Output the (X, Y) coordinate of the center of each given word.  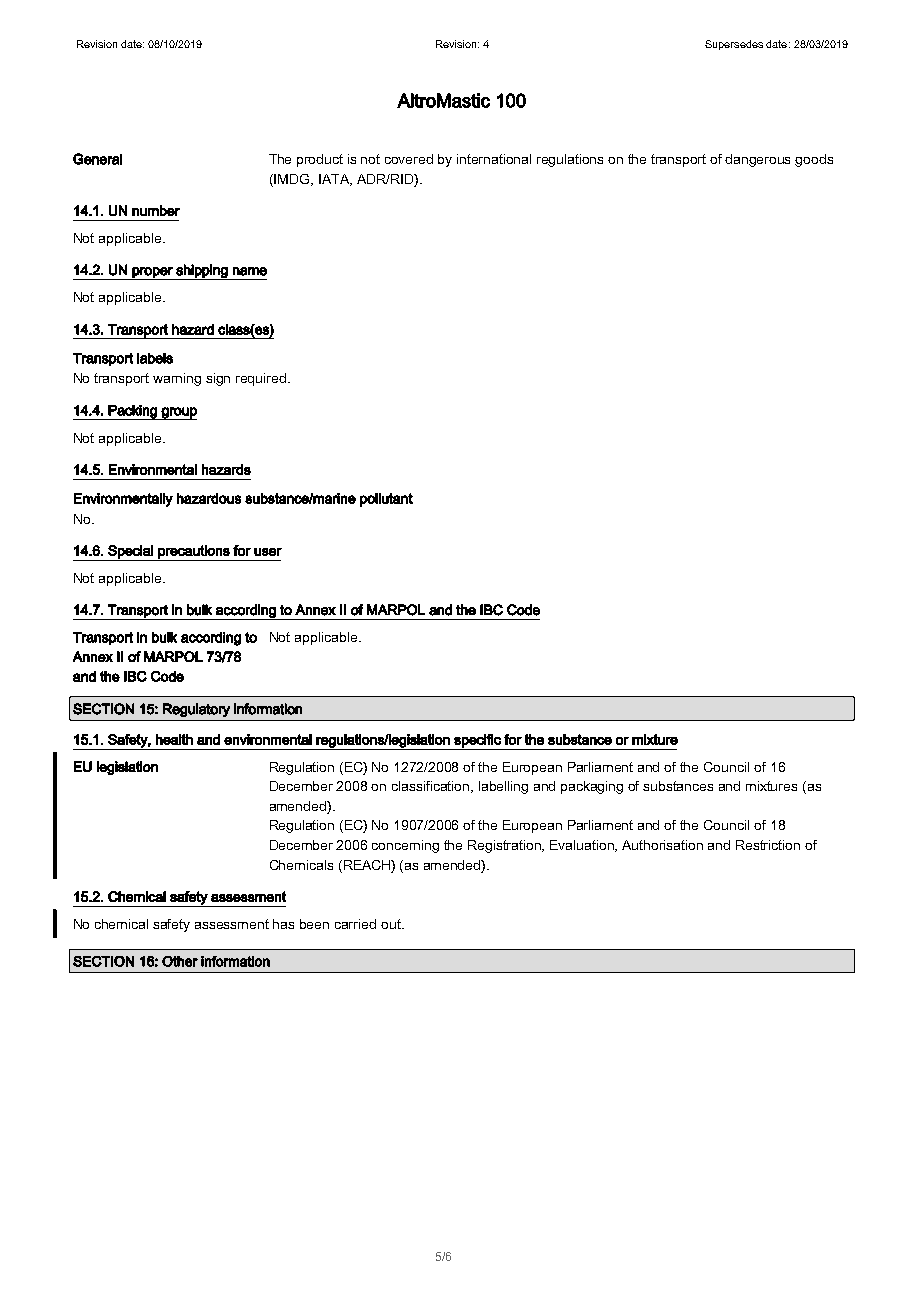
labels (155, 358)
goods (814, 160)
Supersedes (734, 45)
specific (477, 742)
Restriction (768, 845)
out (392, 924)
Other (180, 961)
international (494, 159)
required (262, 379)
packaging (592, 787)
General (97, 159)
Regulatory (196, 710)
